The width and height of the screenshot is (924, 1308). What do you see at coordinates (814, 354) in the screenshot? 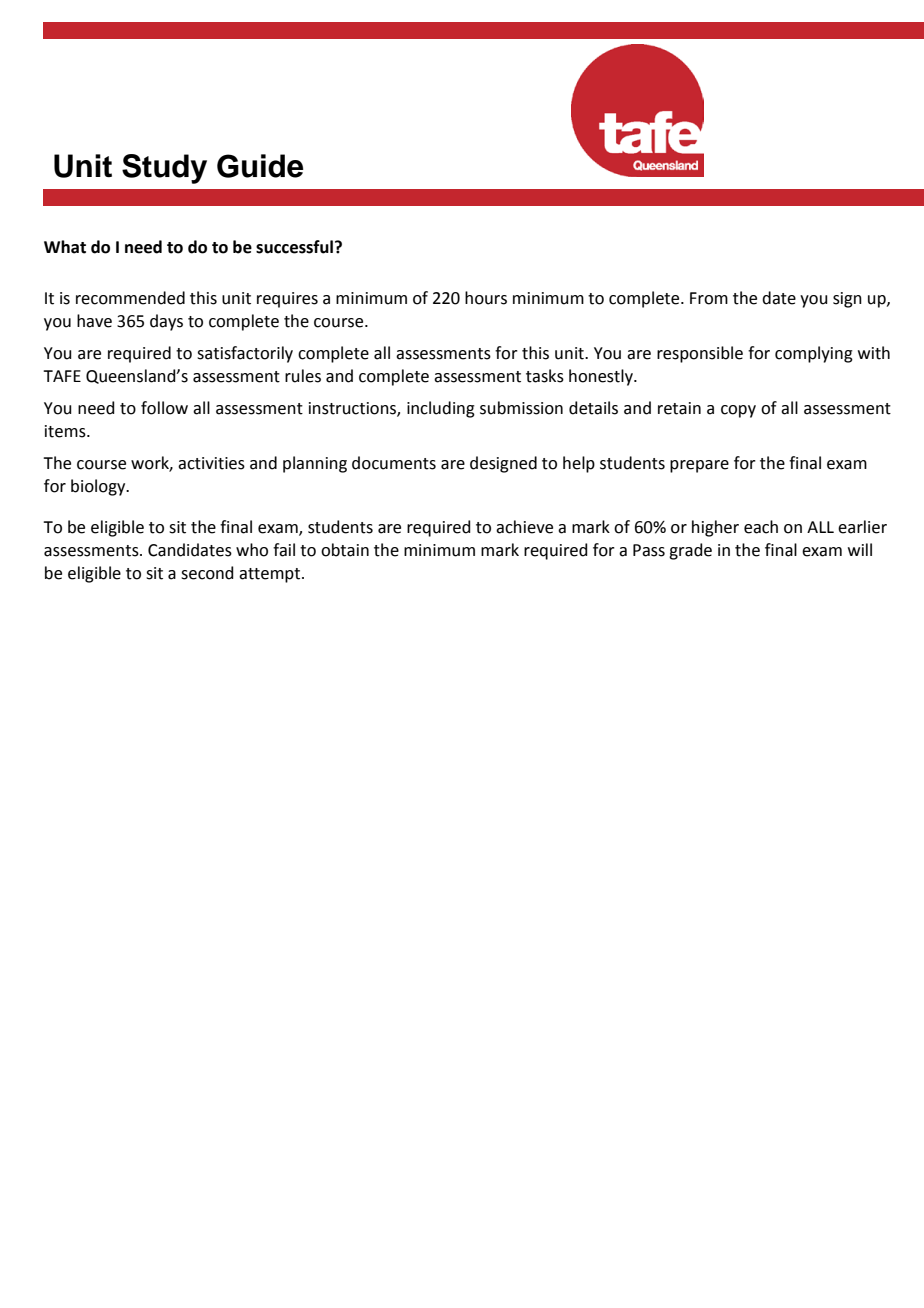
I see `complying` at bounding box center [814, 354].
